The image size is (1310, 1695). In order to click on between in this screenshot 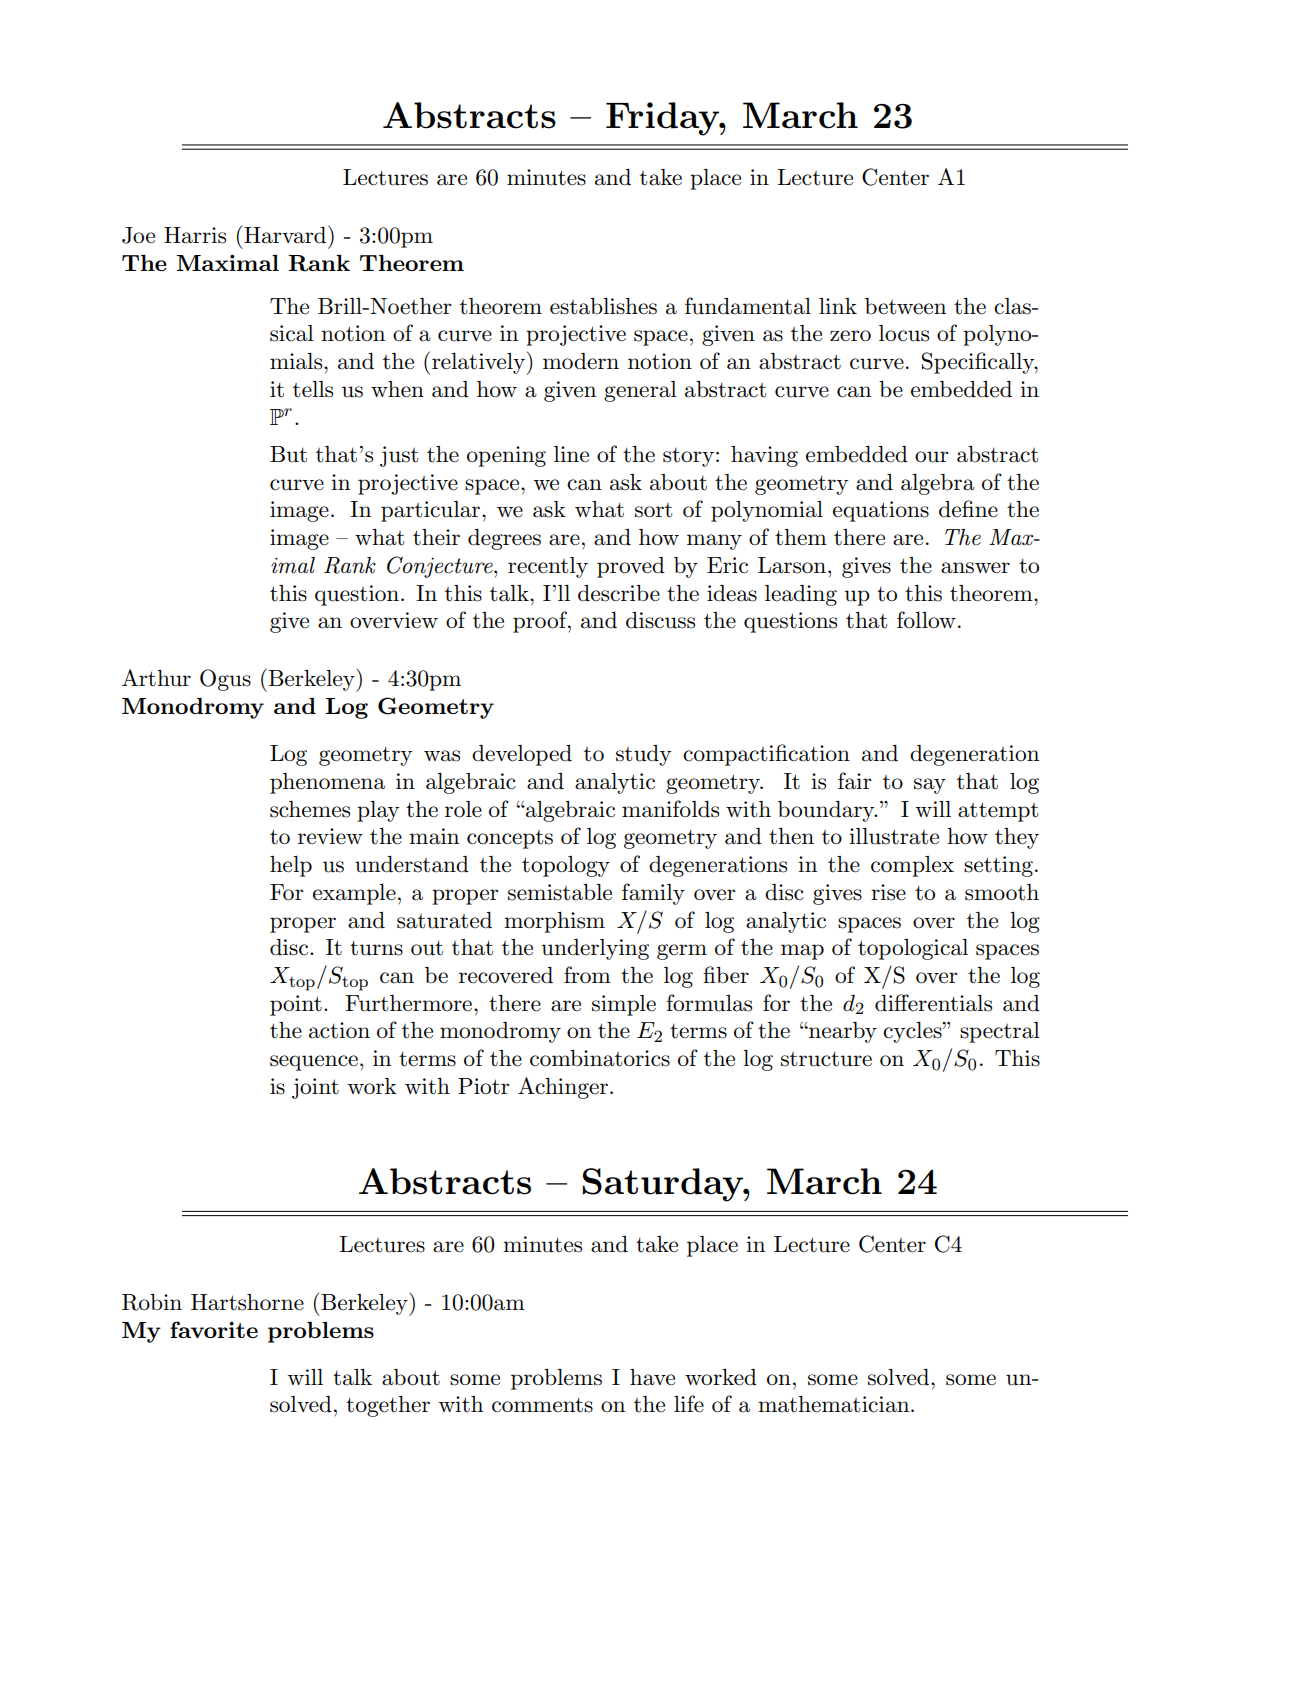, I will do `click(905, 306)`.
